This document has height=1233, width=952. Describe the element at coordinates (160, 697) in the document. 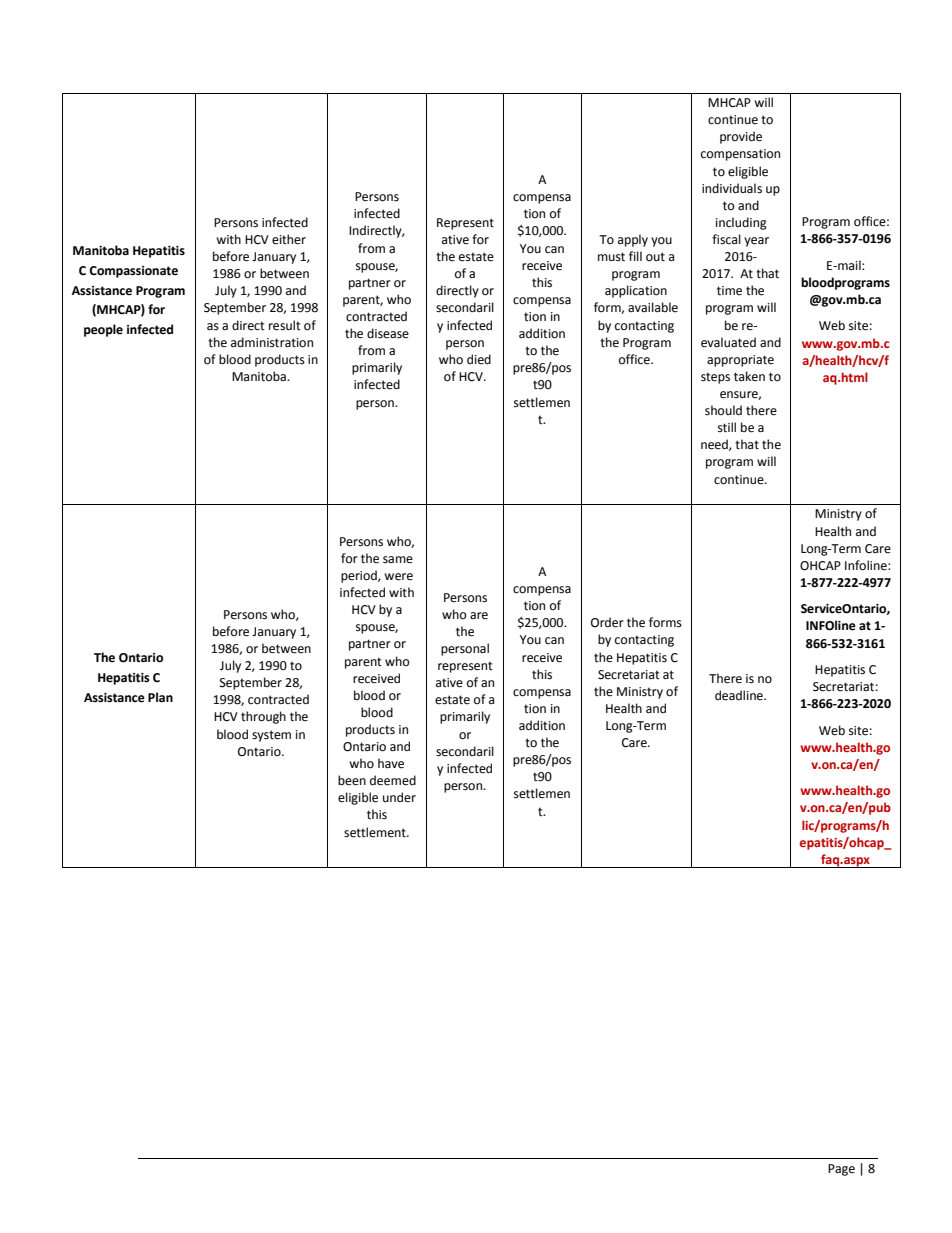

I see `Plan` at that location.
